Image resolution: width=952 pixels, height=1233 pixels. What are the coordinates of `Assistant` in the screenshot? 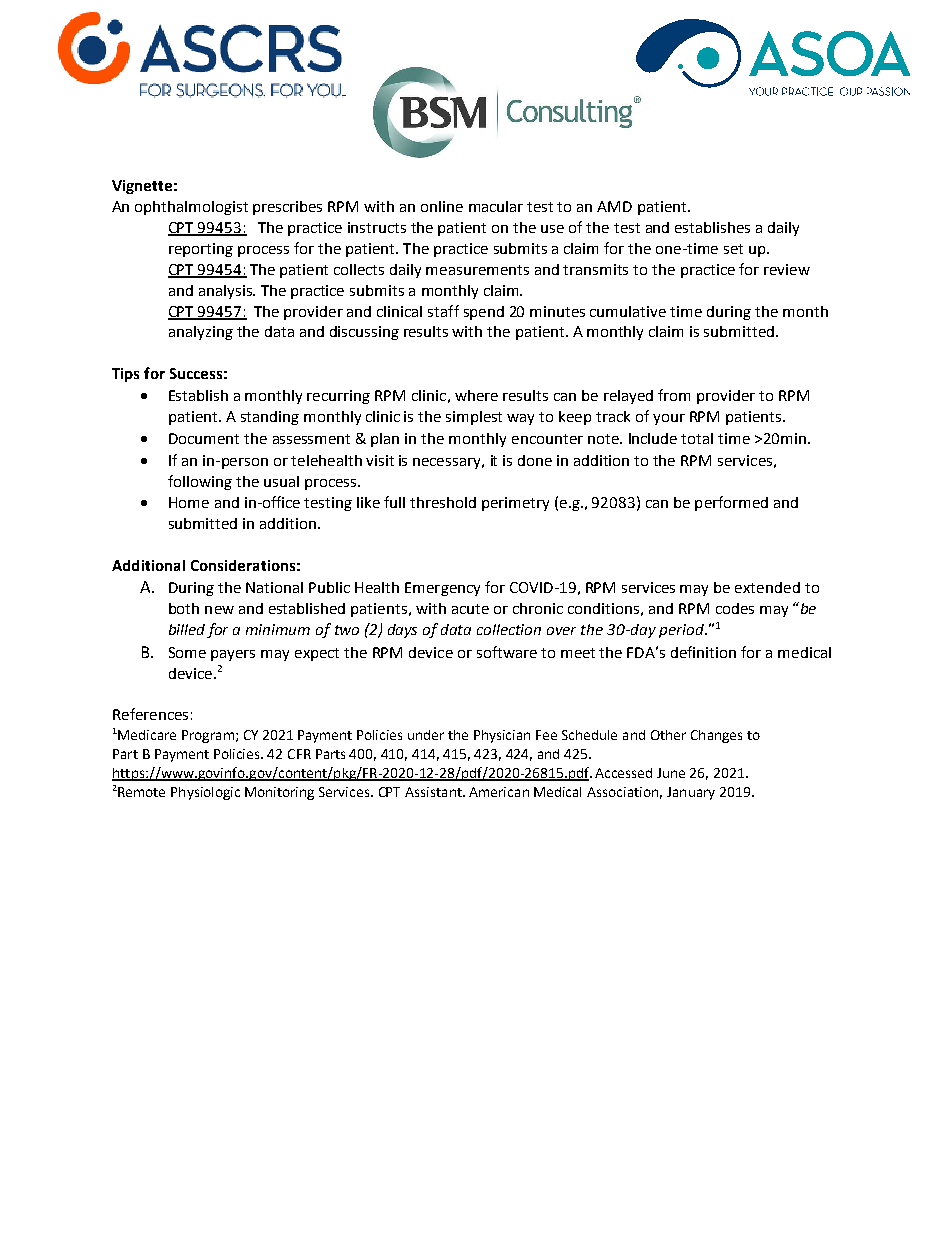 It's located at (434, 792).
